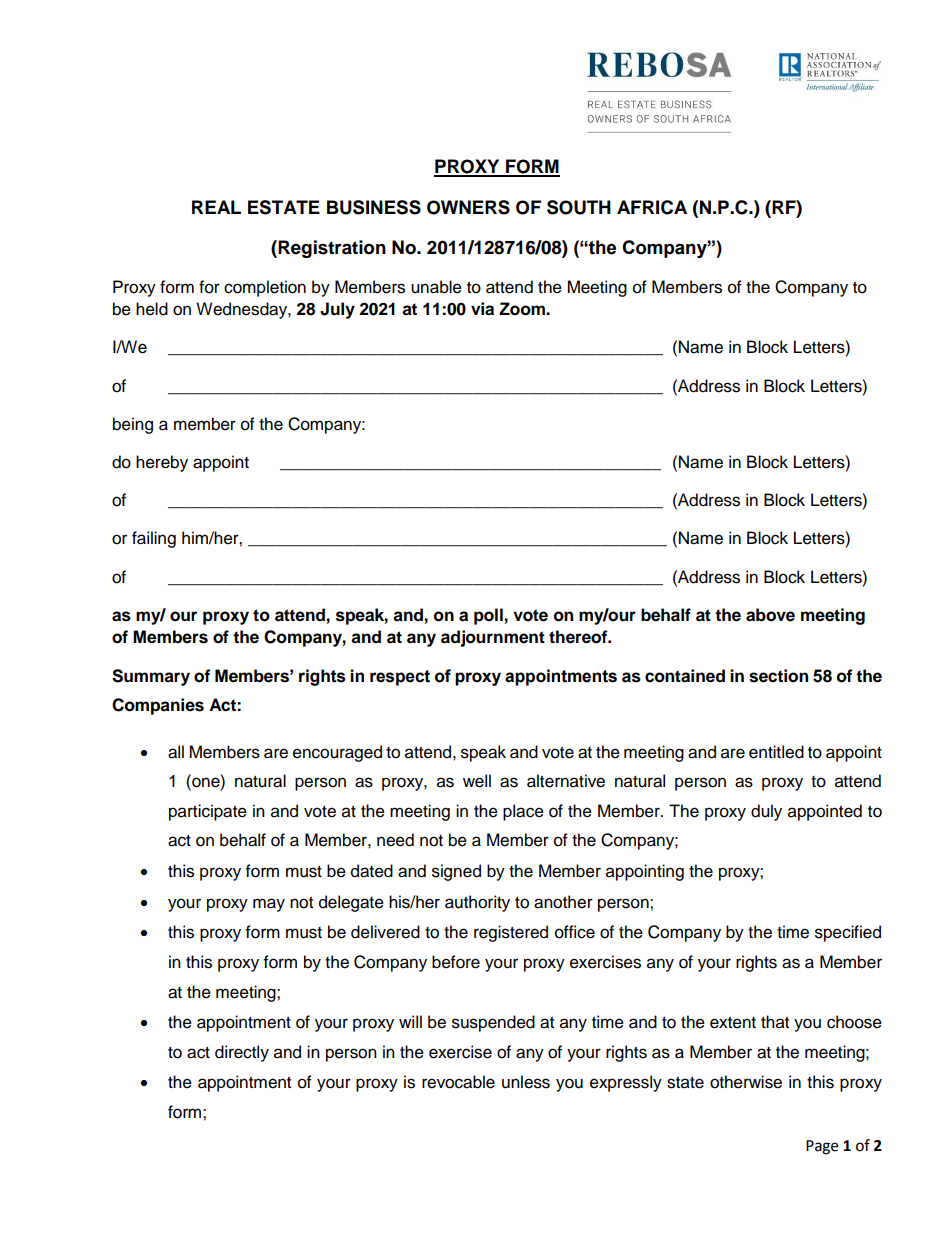 The width and height of the image is (952, 1233). Describe the element at coordinates (526, 1082) in the image. I see `unless` at that location.
